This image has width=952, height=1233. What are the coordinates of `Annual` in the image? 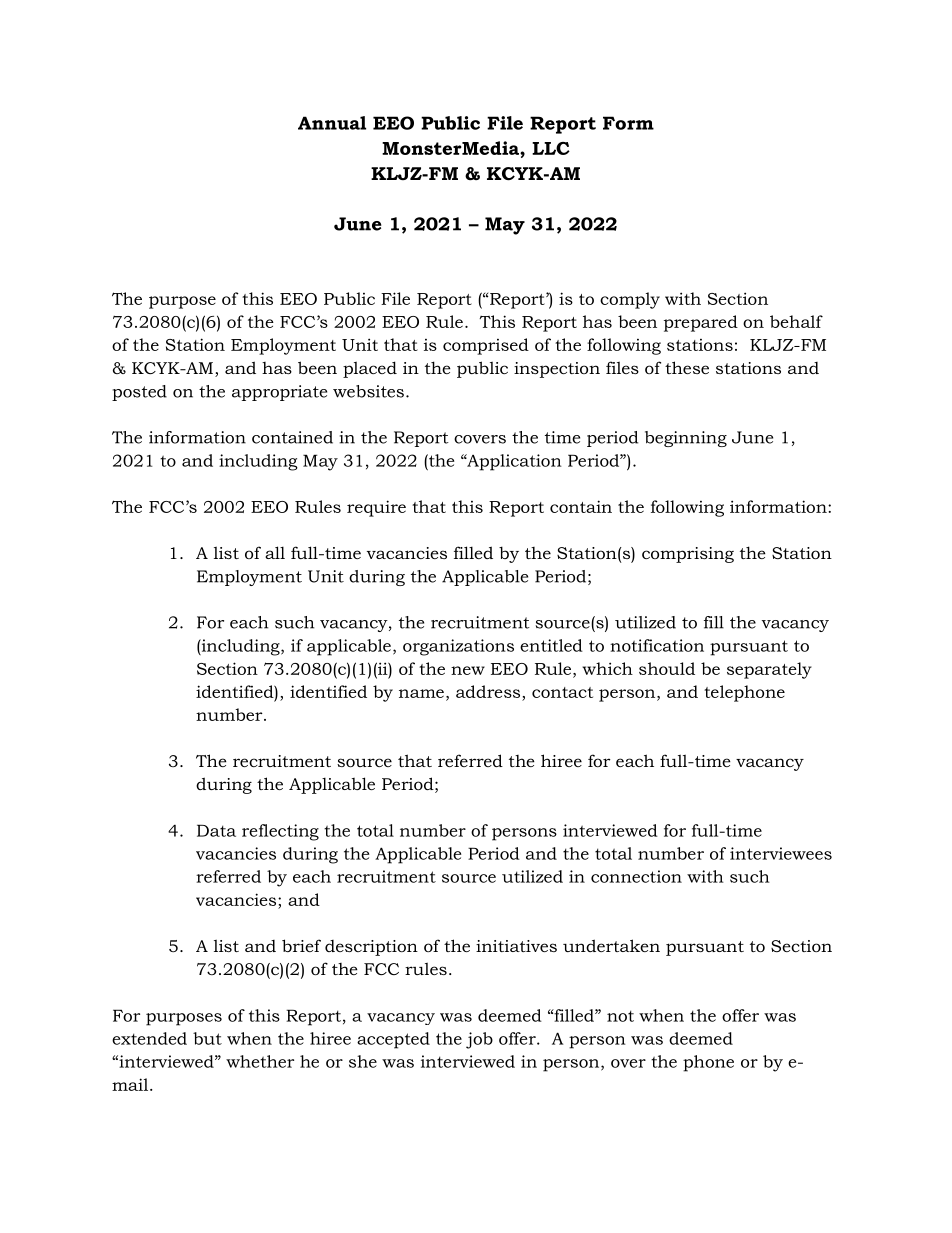 It's located at (332, 123).
